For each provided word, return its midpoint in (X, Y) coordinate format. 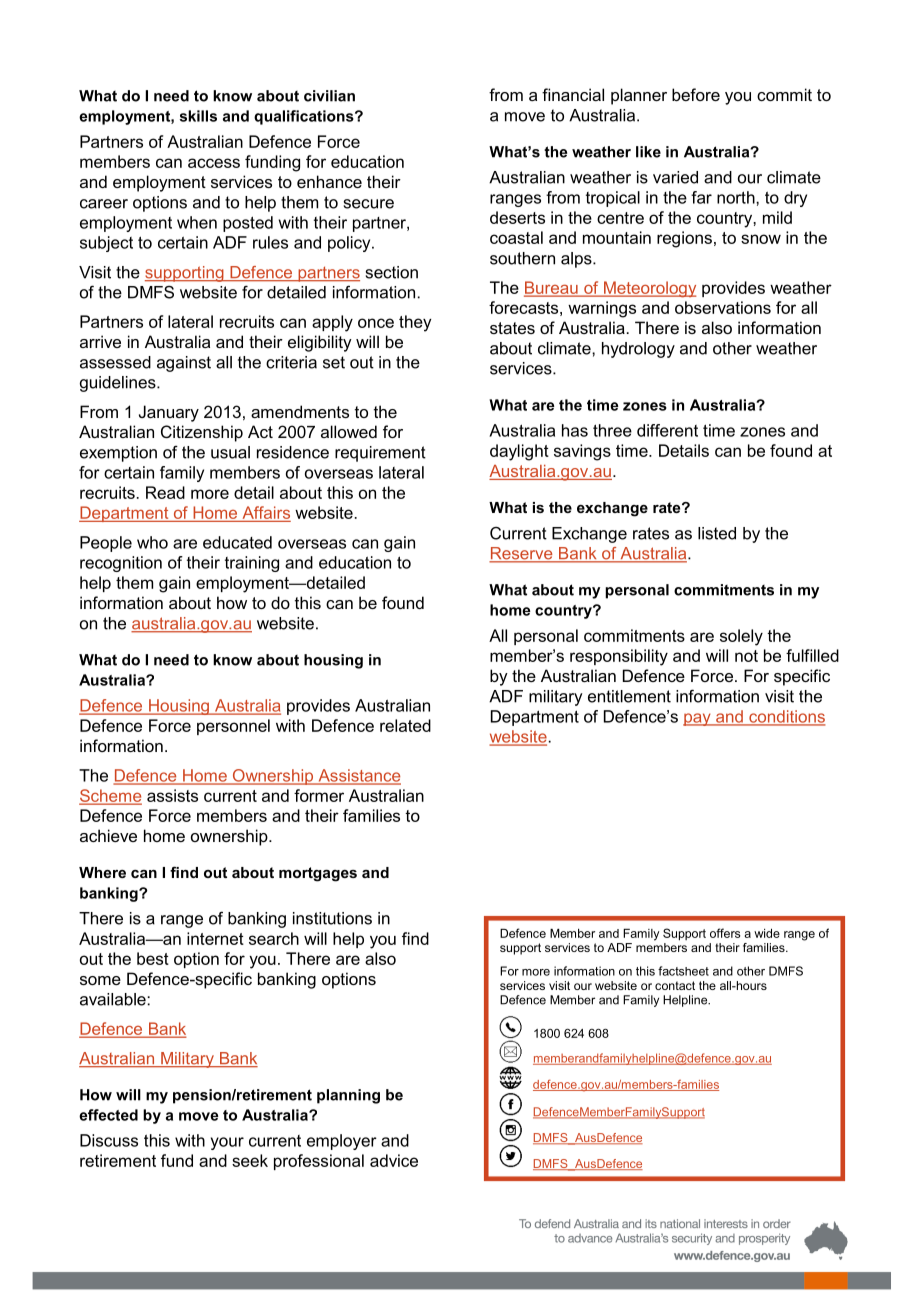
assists (172, 795)
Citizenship (202, 433)
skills (198, 116)
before (696, 94)
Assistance (358, 776)
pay (698, 719)
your (227, 1143)
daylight (519, 452)
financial (573, 94)
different (667, 430)
